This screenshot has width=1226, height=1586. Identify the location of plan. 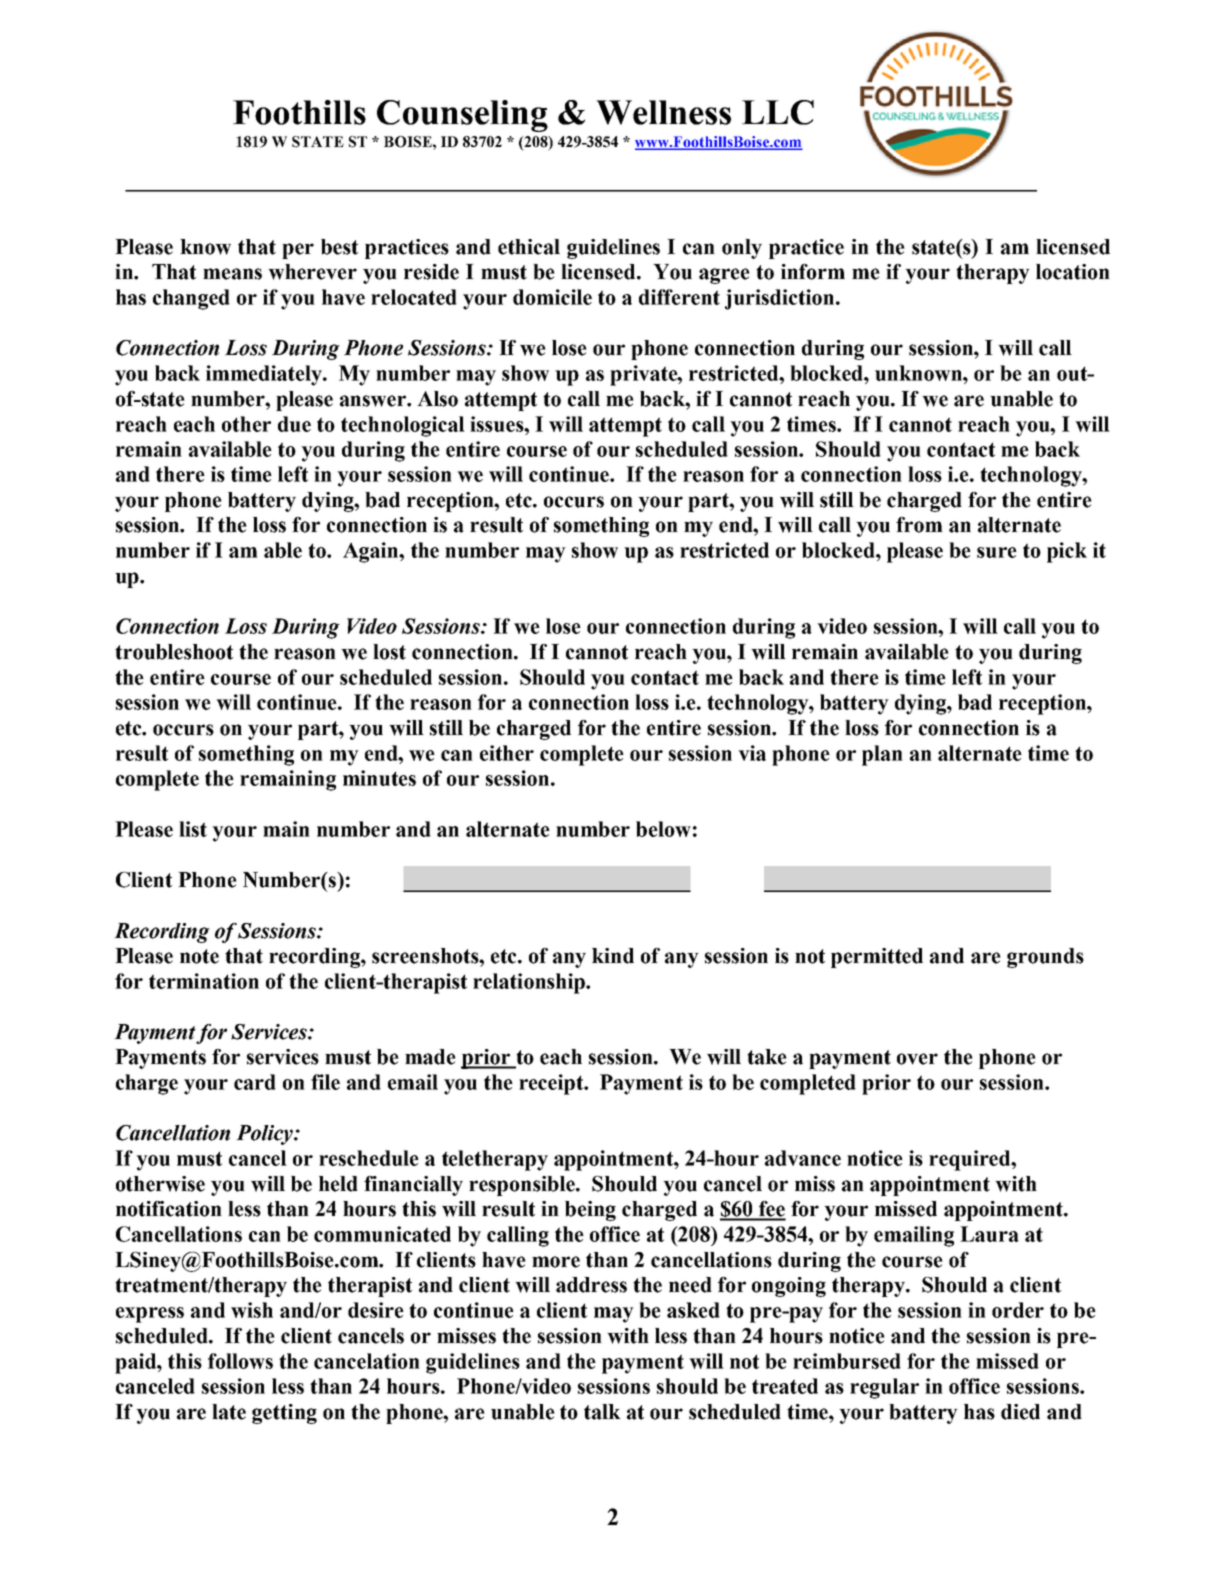
(882, 755).
